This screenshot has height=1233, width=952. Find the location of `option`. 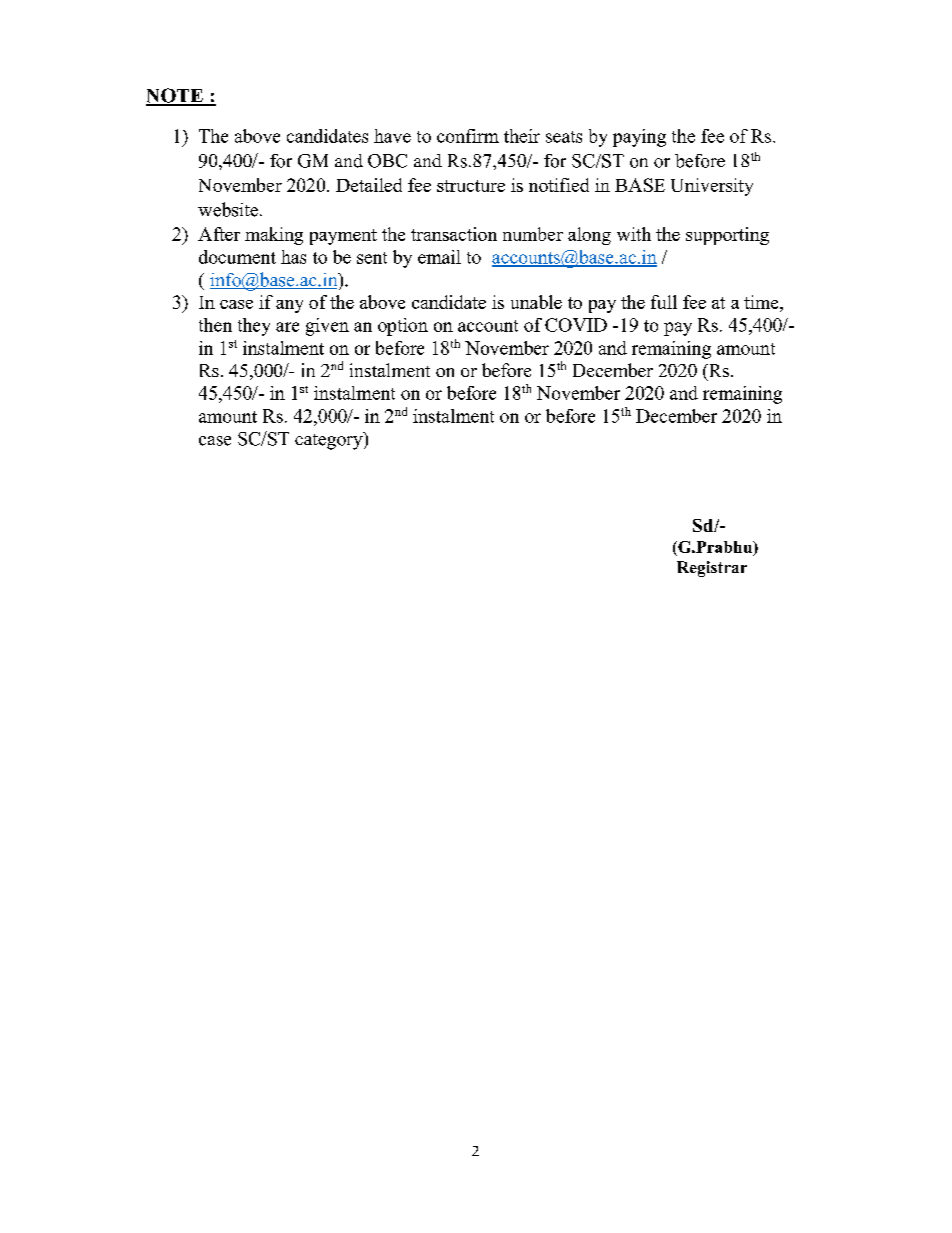

option is located at coordinates (403, 327).
